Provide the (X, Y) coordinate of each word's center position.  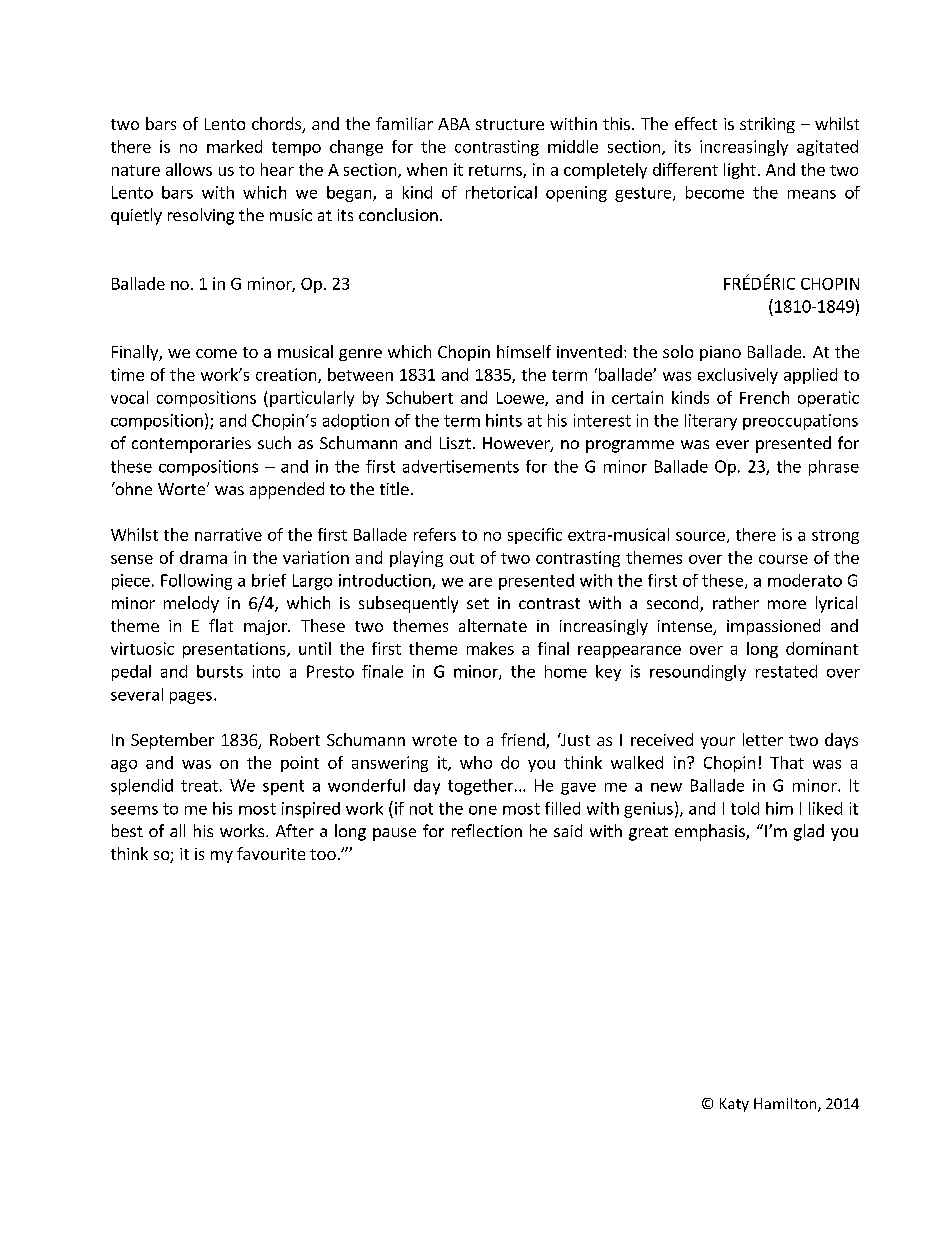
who (476, 762)
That (787, 762)
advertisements (461, 466)
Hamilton (786, 1105)
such (274, 442)
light (740, 171)
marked (234, 146)
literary (711, 422)
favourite (271, 853)
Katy (734, 1105)
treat (199, 786)
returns (496, 171)
